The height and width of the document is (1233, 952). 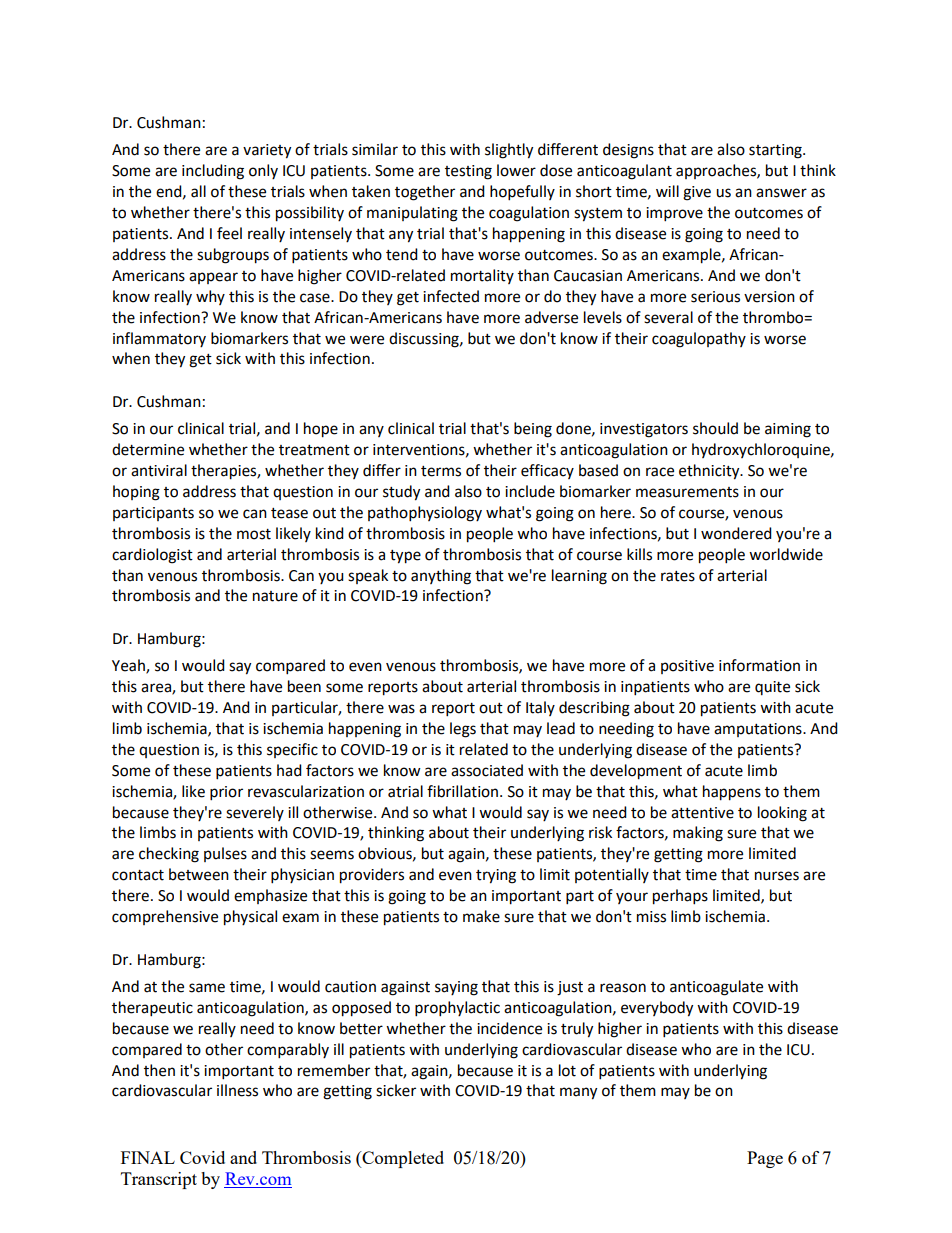 I want to click on testing, so click(x=468, y=172).
